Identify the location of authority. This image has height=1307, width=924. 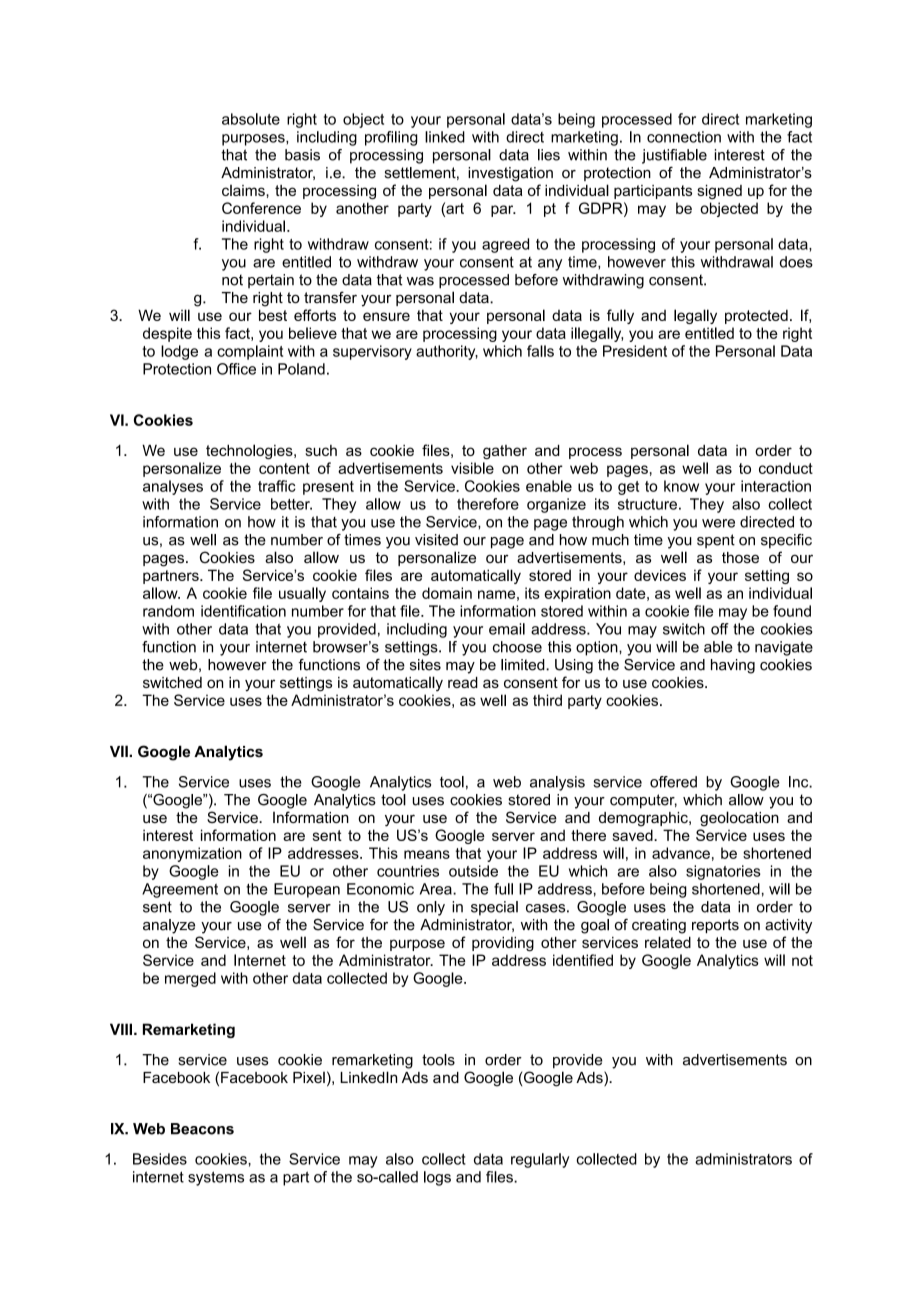
(447, 352).
